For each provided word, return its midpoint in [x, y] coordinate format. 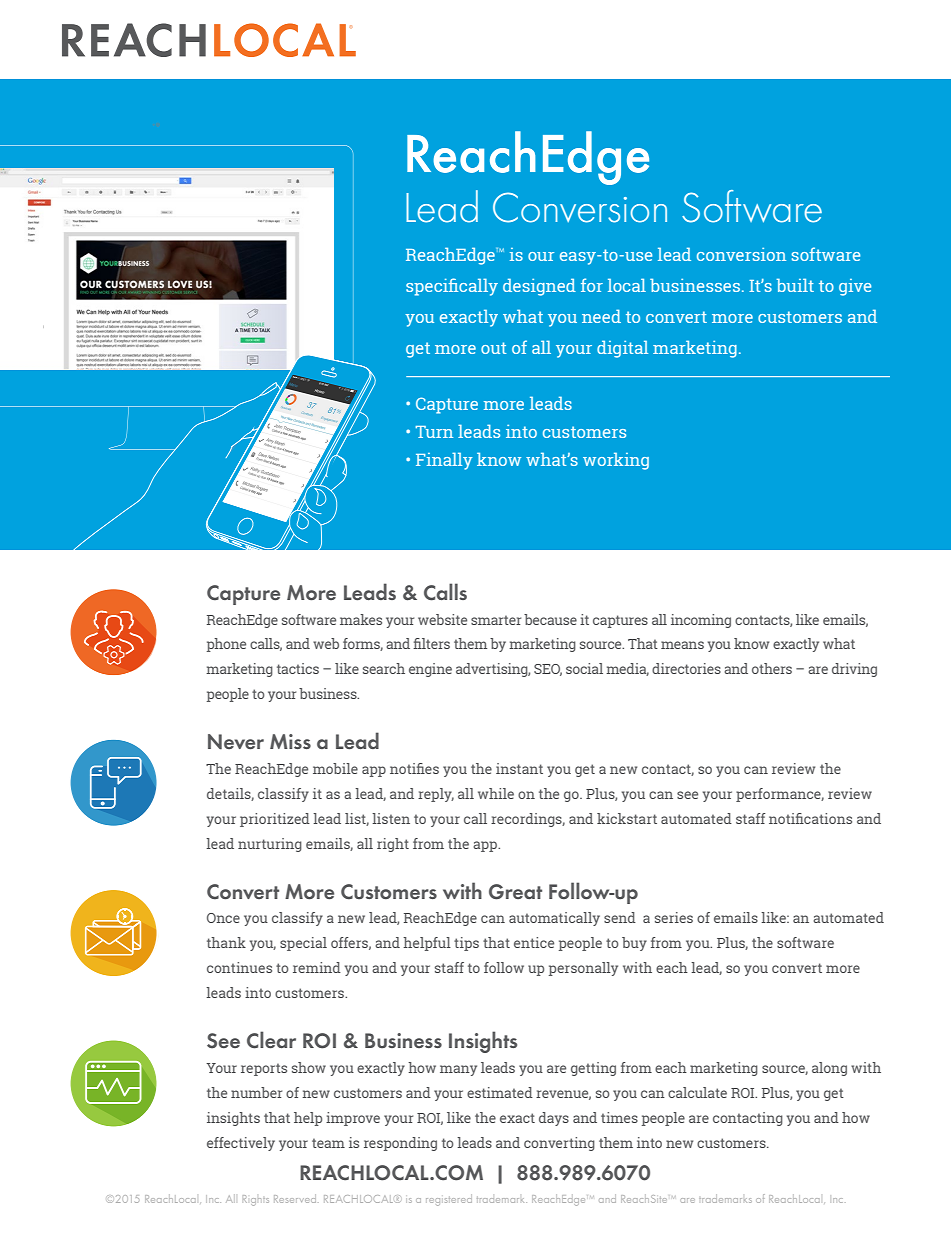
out [493, 348]
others [772, 668]
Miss [290, 741]
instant [519, 768]
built [795, 285]
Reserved [295, 1198]
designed [539, 287]
